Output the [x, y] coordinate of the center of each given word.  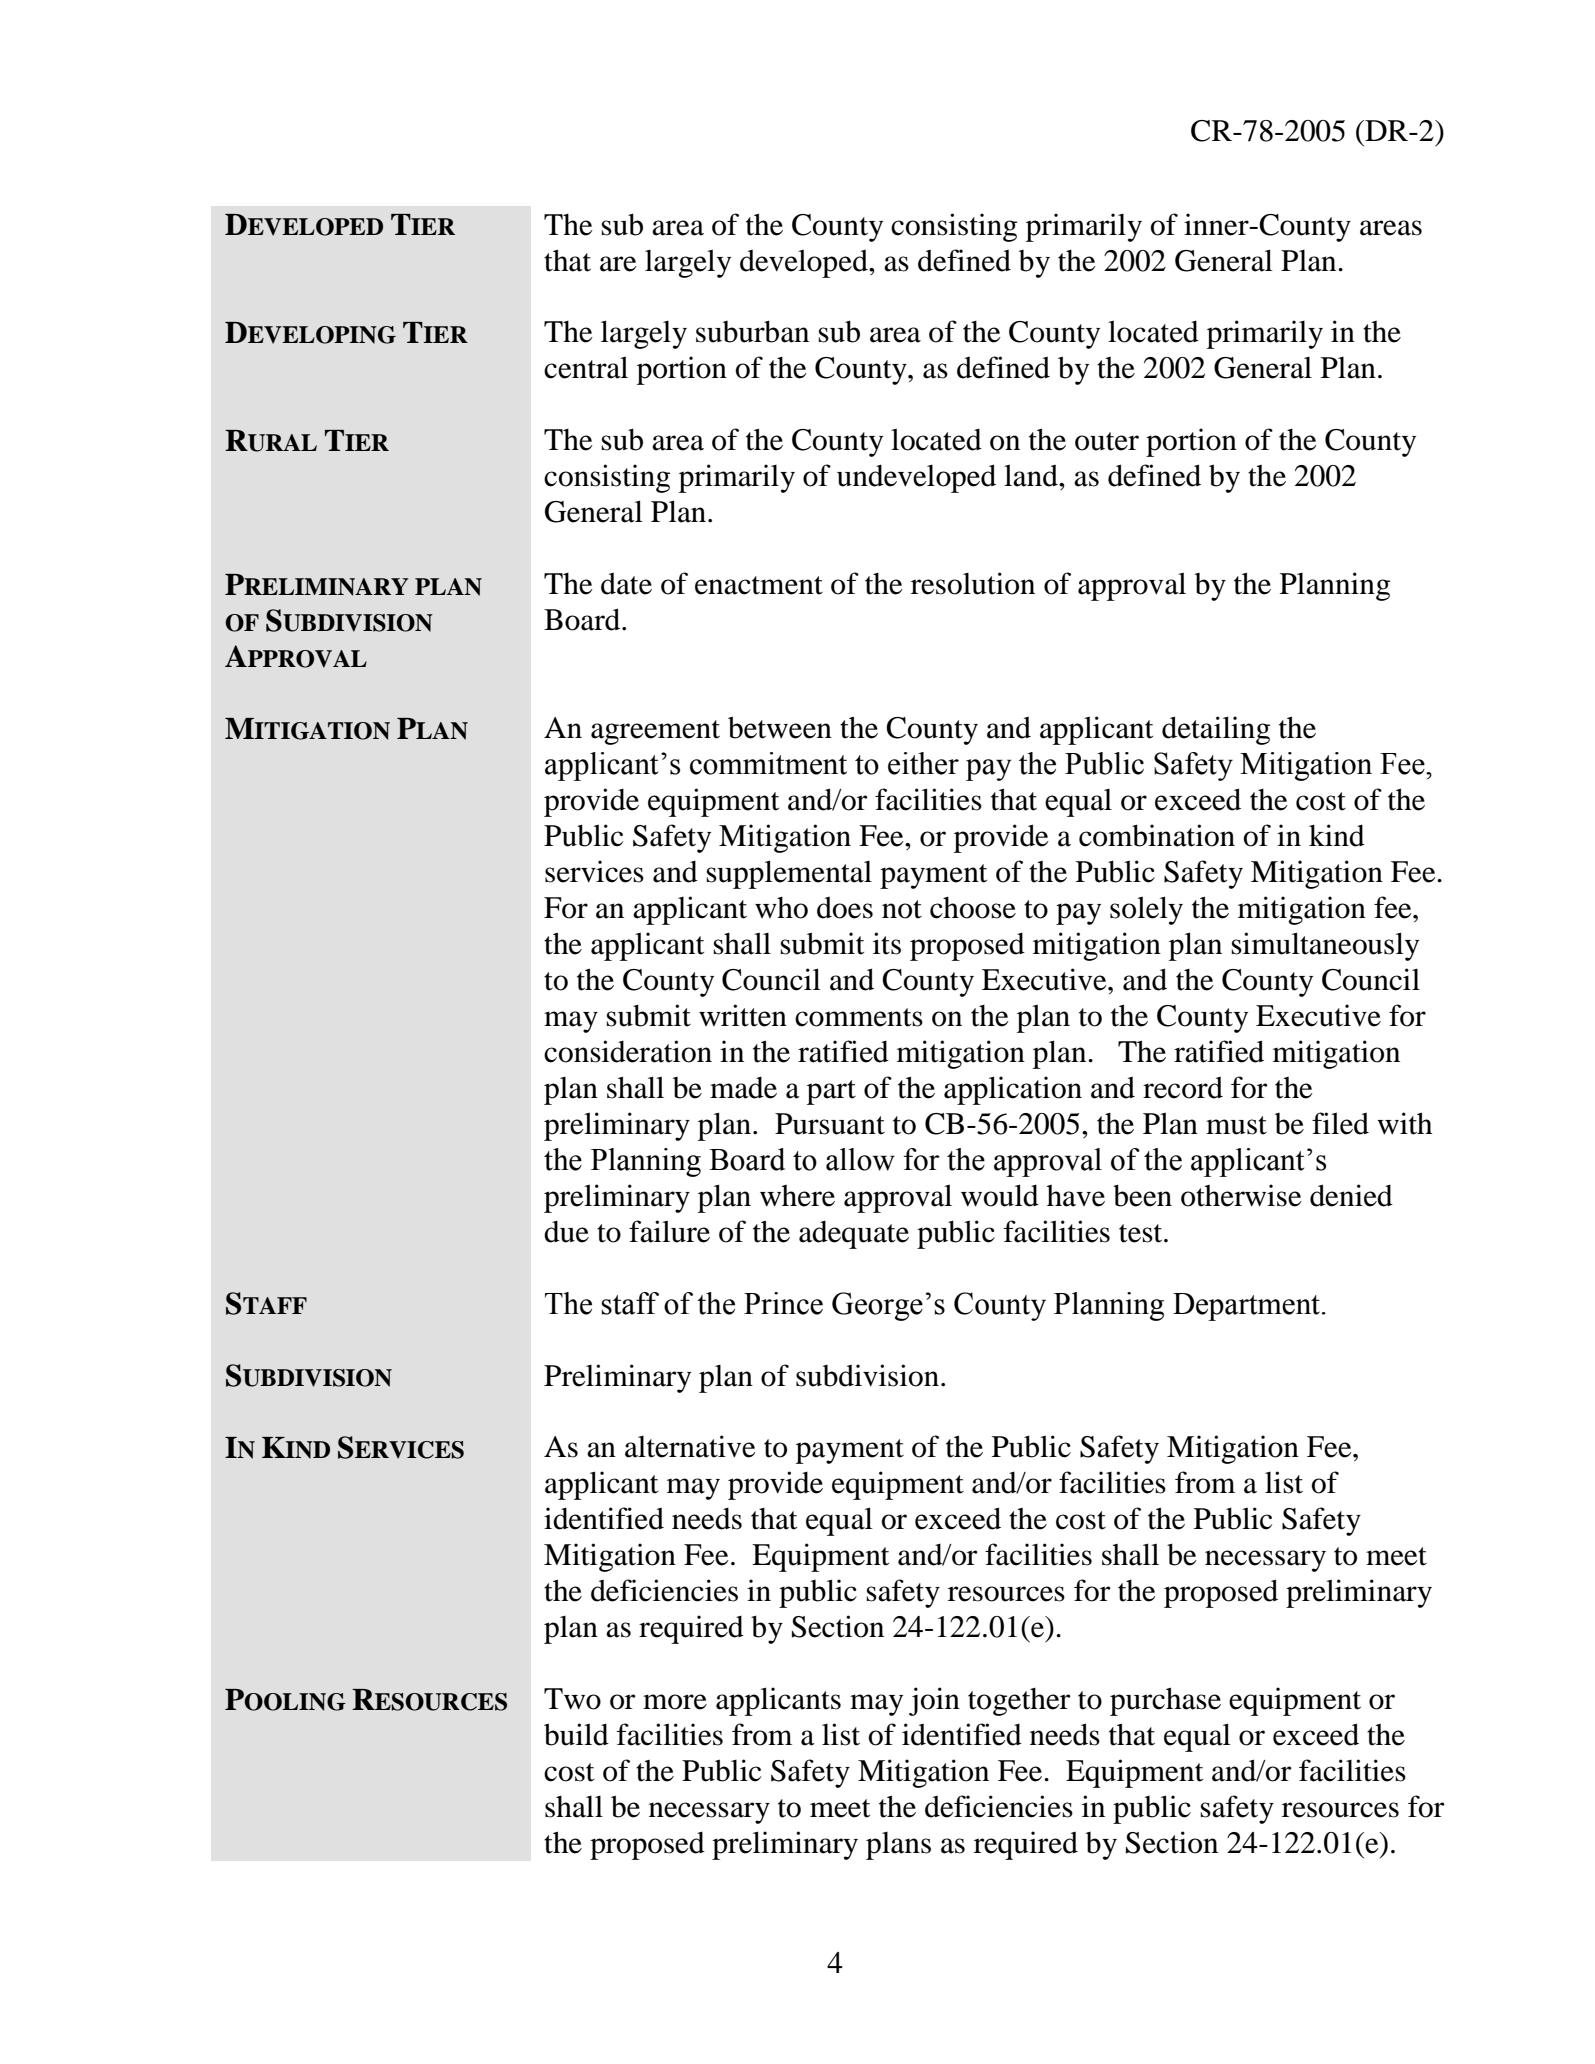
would [1000, 1195]
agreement [655, 732]
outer [1107, 441]
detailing [1216, 730]
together [1019, 1702]
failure [669, 1231]
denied [1351, 1195]
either [923, 763]
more [675, 1702]
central [586, 367]
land [1032, 475]
